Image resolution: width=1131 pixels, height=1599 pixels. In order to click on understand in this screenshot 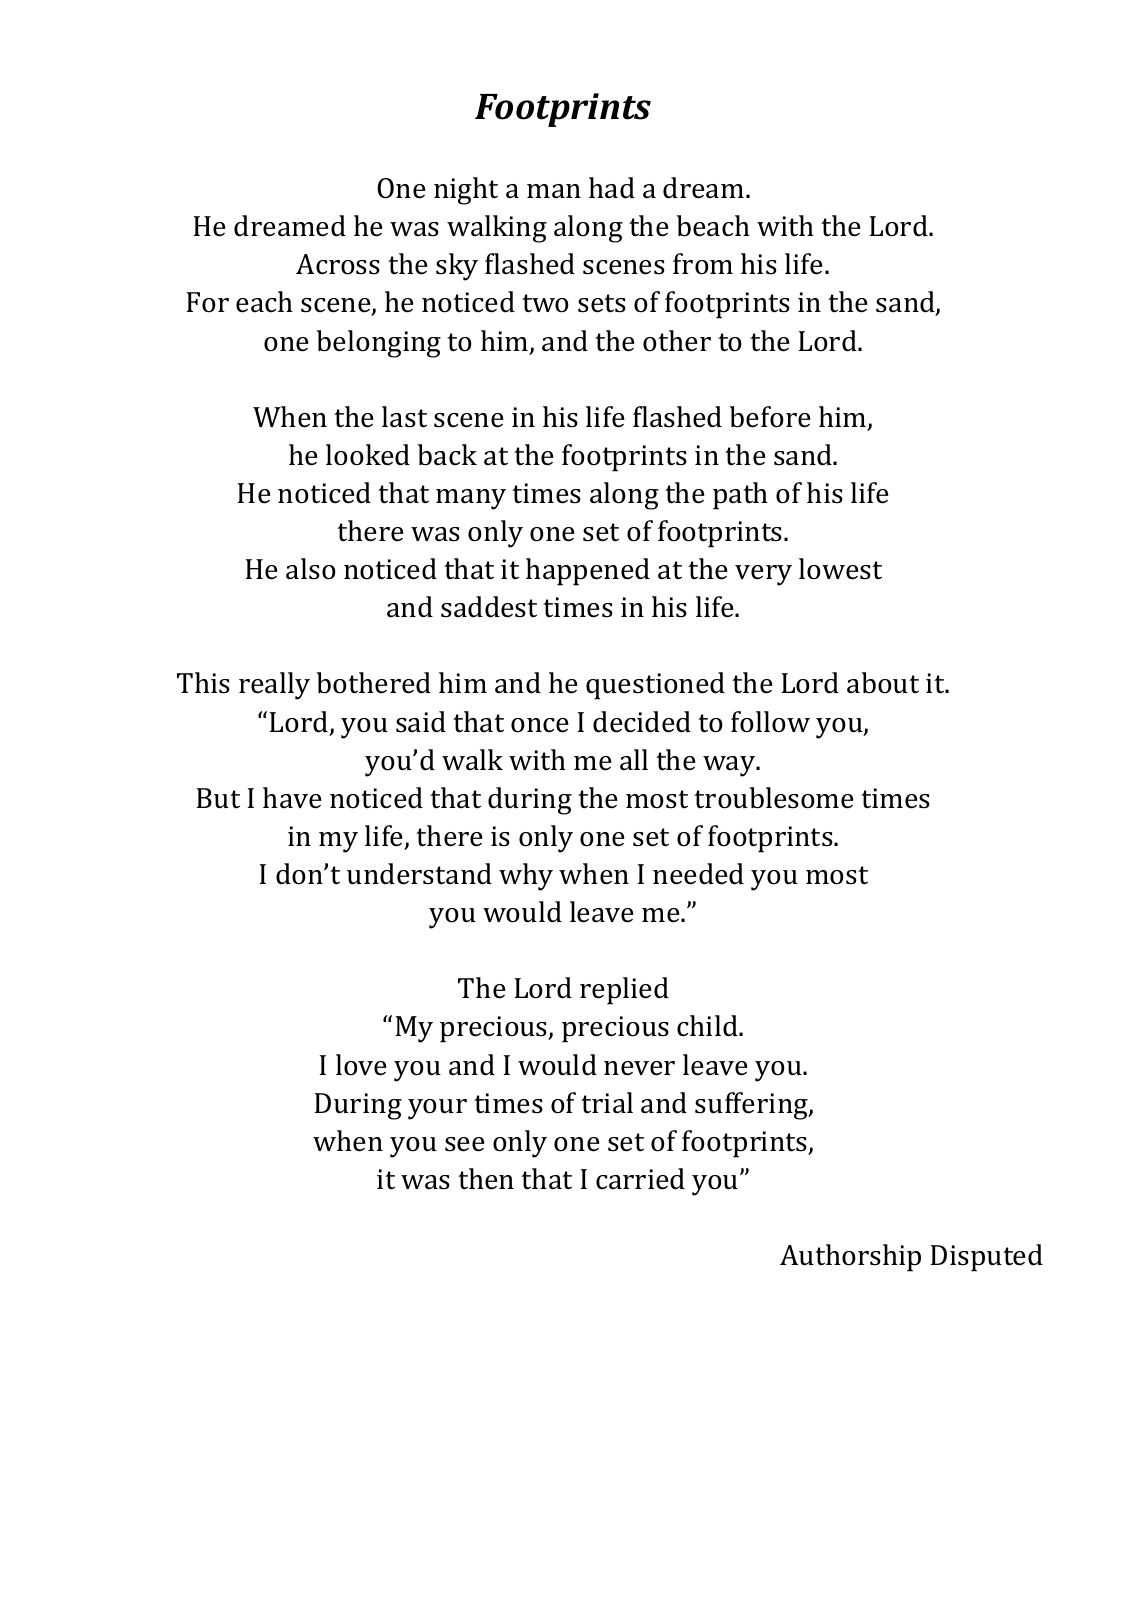, I will do `click(419, 874)`.
